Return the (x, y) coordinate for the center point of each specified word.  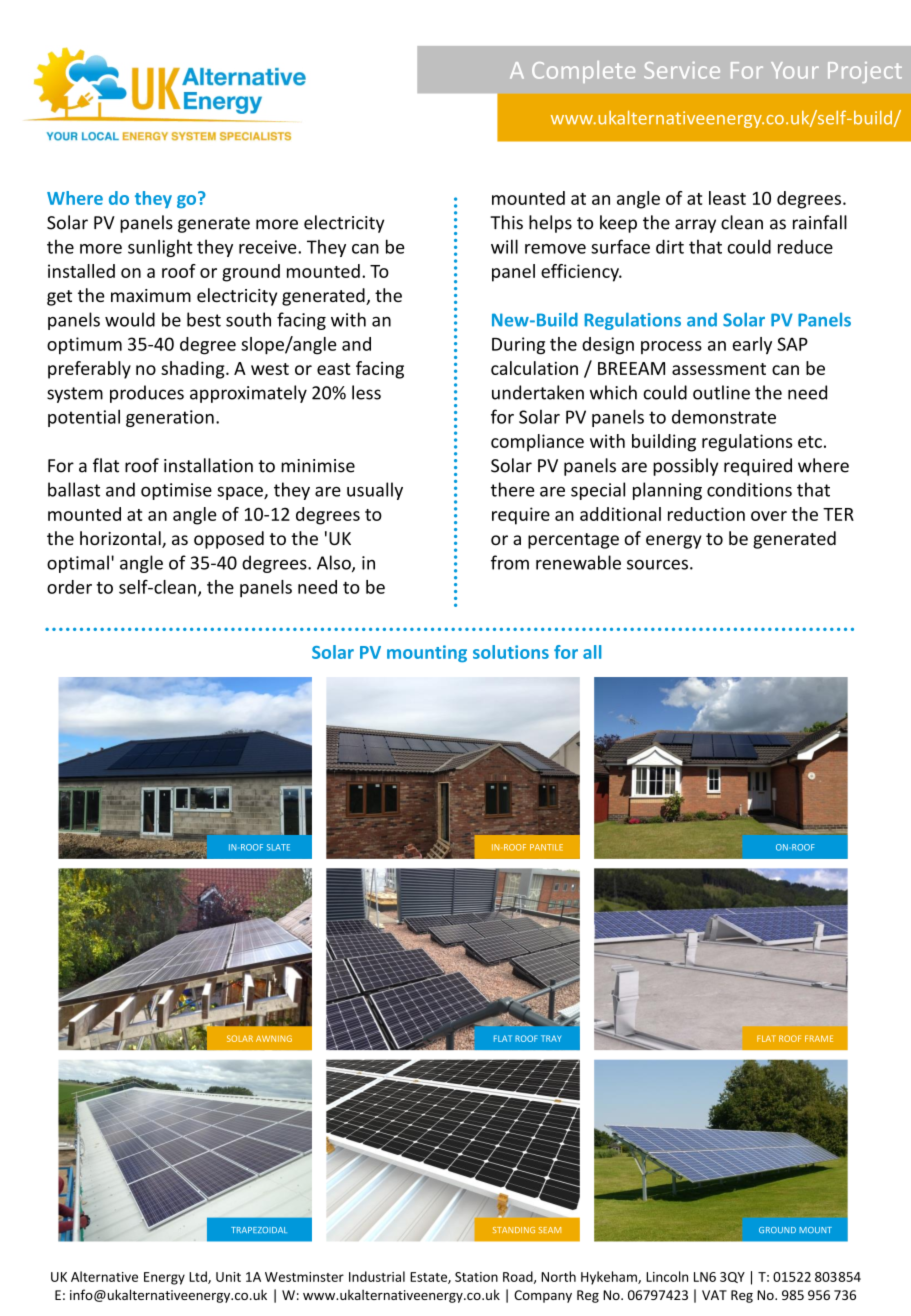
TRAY (551, 1038)
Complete (583, 72)
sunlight (160, 248)
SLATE (278, 847)
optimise (176, 491)
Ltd (199, 1277)
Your (795, 70)
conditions (749, 489)
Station (476, 1277)
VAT (714, 1295)
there (513, 489)
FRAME (819, 1038)
